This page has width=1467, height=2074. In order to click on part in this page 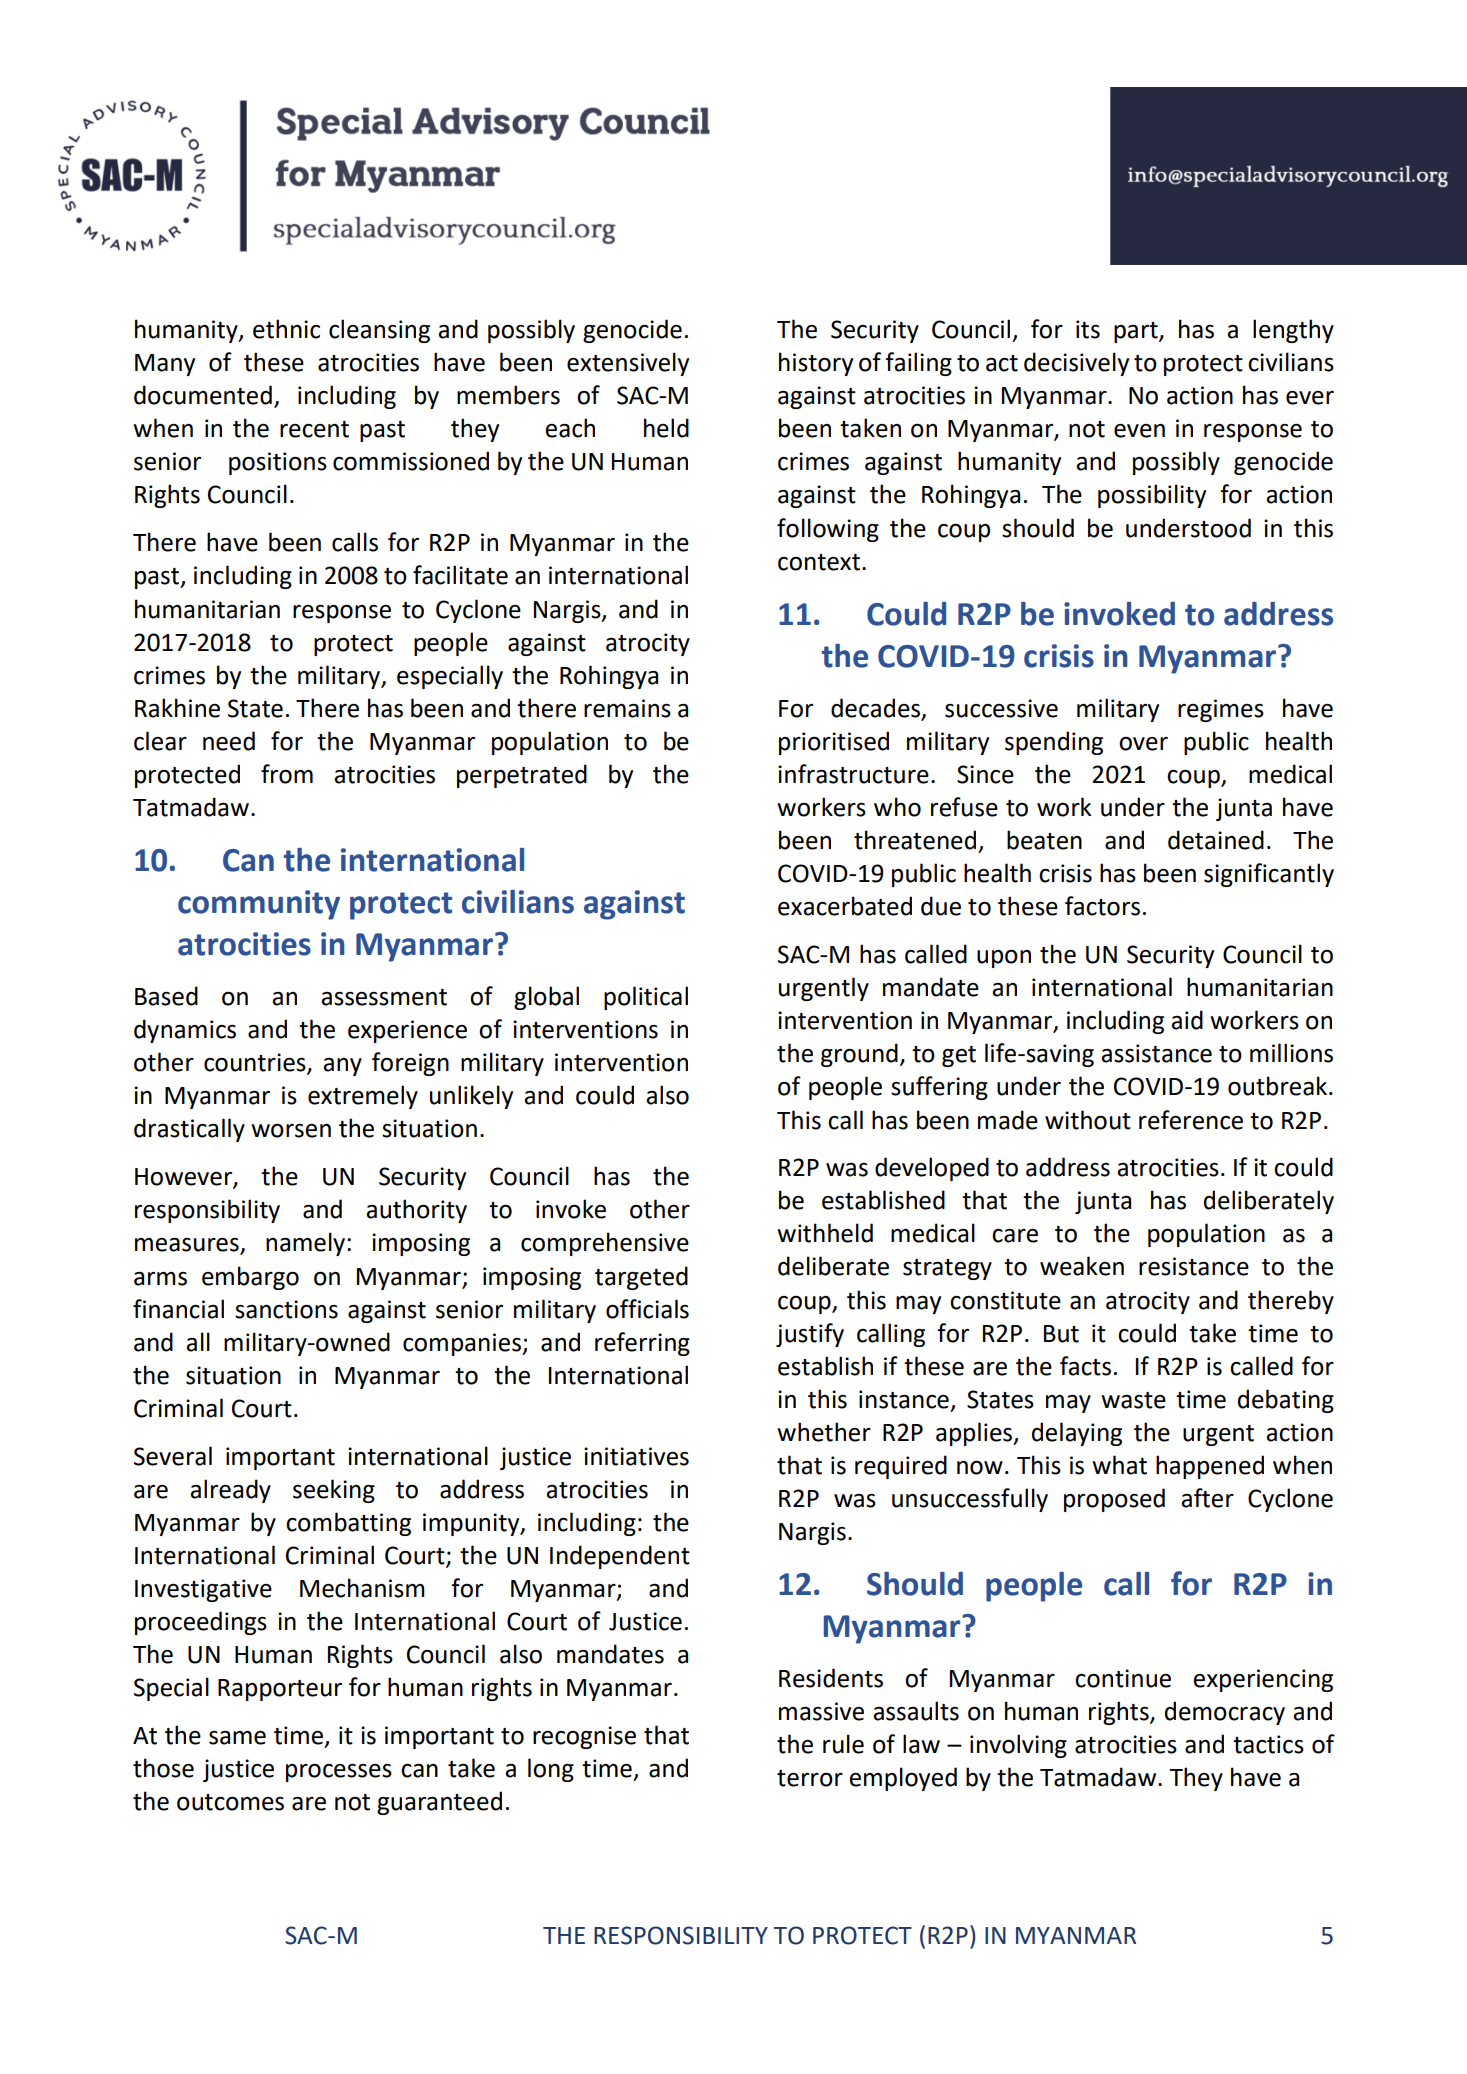, I will do `click(1137, 332)`.
